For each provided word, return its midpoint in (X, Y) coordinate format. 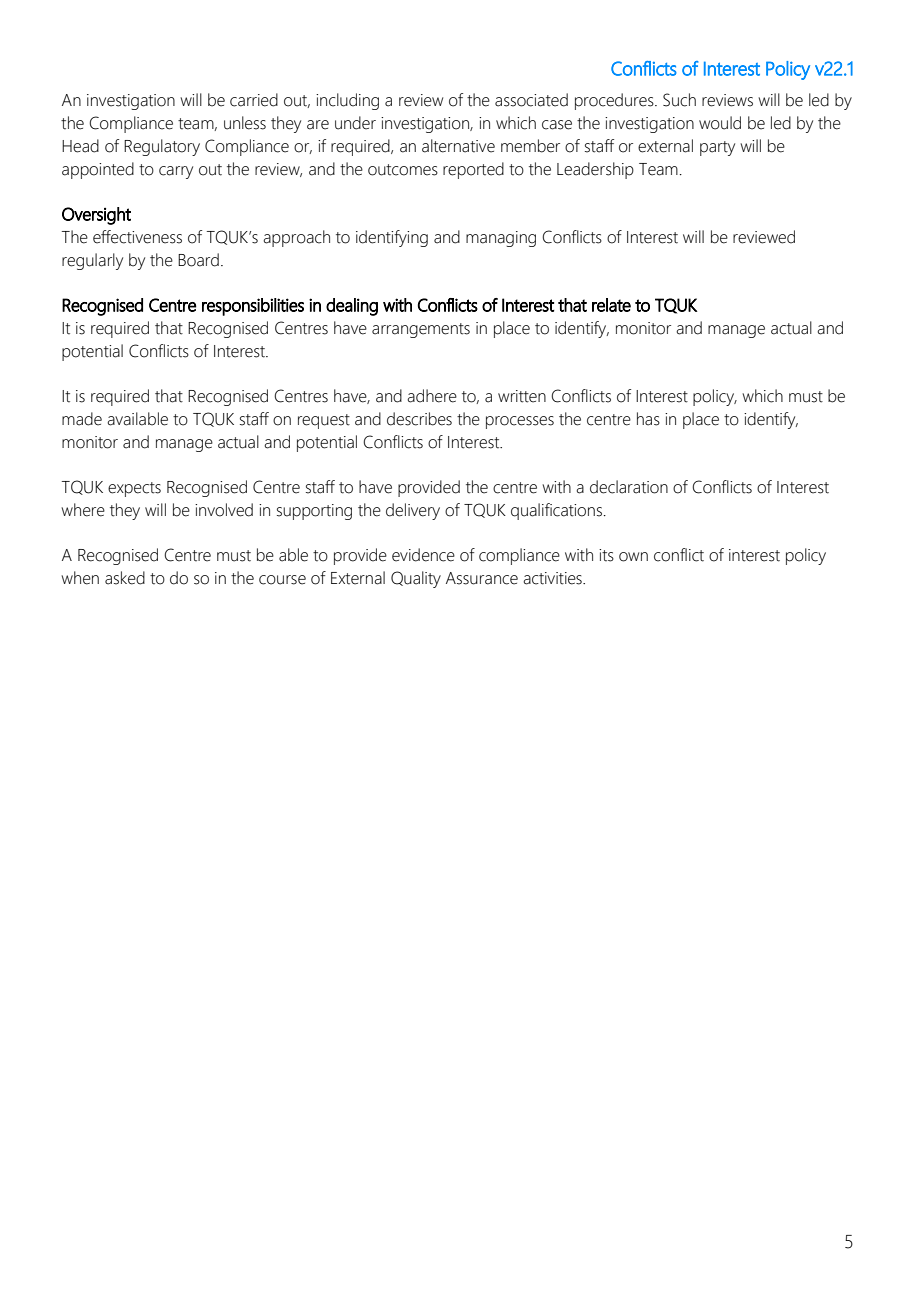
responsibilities (253, 307)
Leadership (595, 170)
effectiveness (137, 237)
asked (125, 578)
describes (419, 419)
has (648, 419)
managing (501, 239)
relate (611, 305)
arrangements (421, 330)
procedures (615, 101)
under (355, 123)
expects (134, 489)
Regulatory (162, 147)
